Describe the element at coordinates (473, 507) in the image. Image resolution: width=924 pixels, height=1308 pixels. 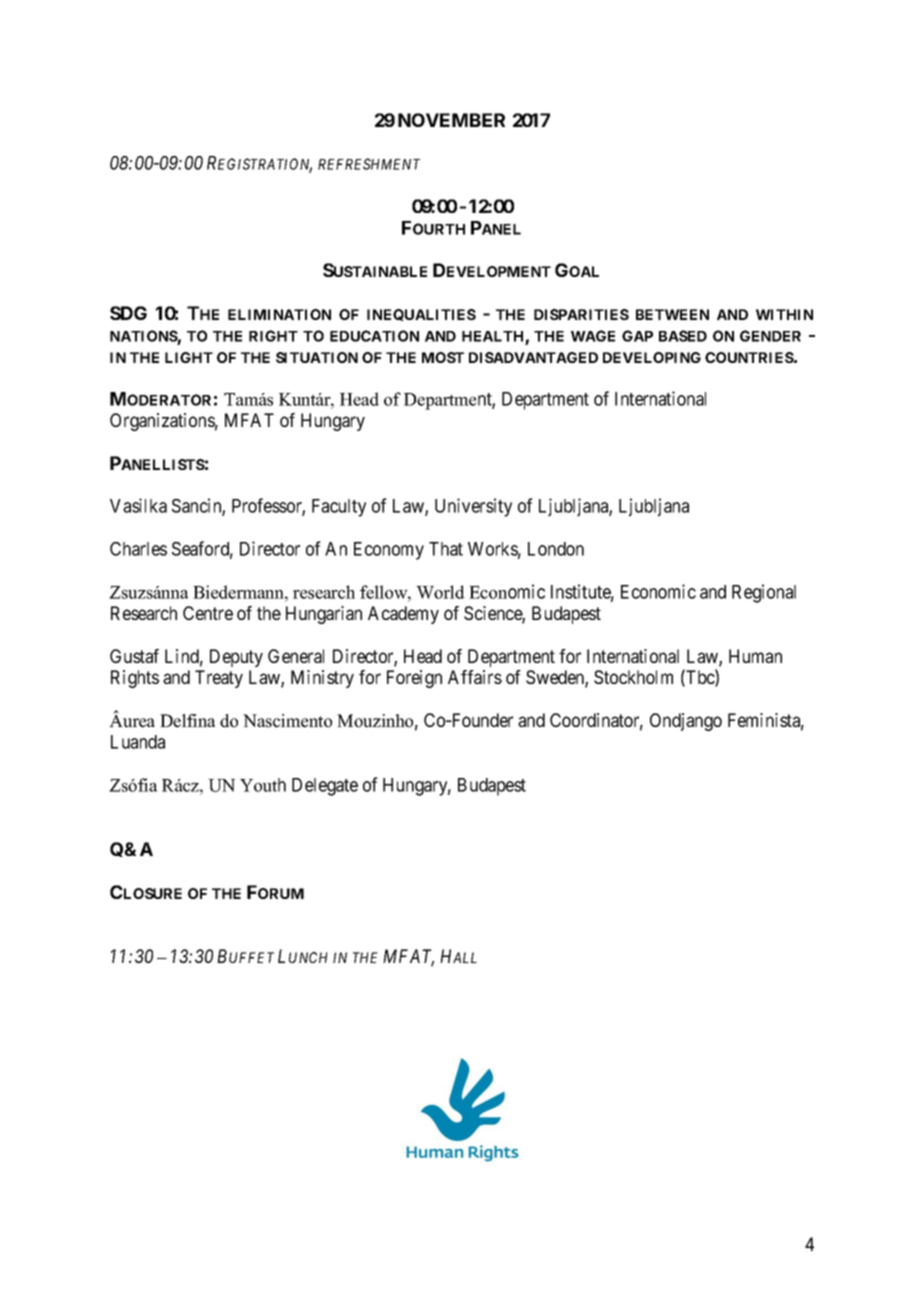
I see `University` at that location.
